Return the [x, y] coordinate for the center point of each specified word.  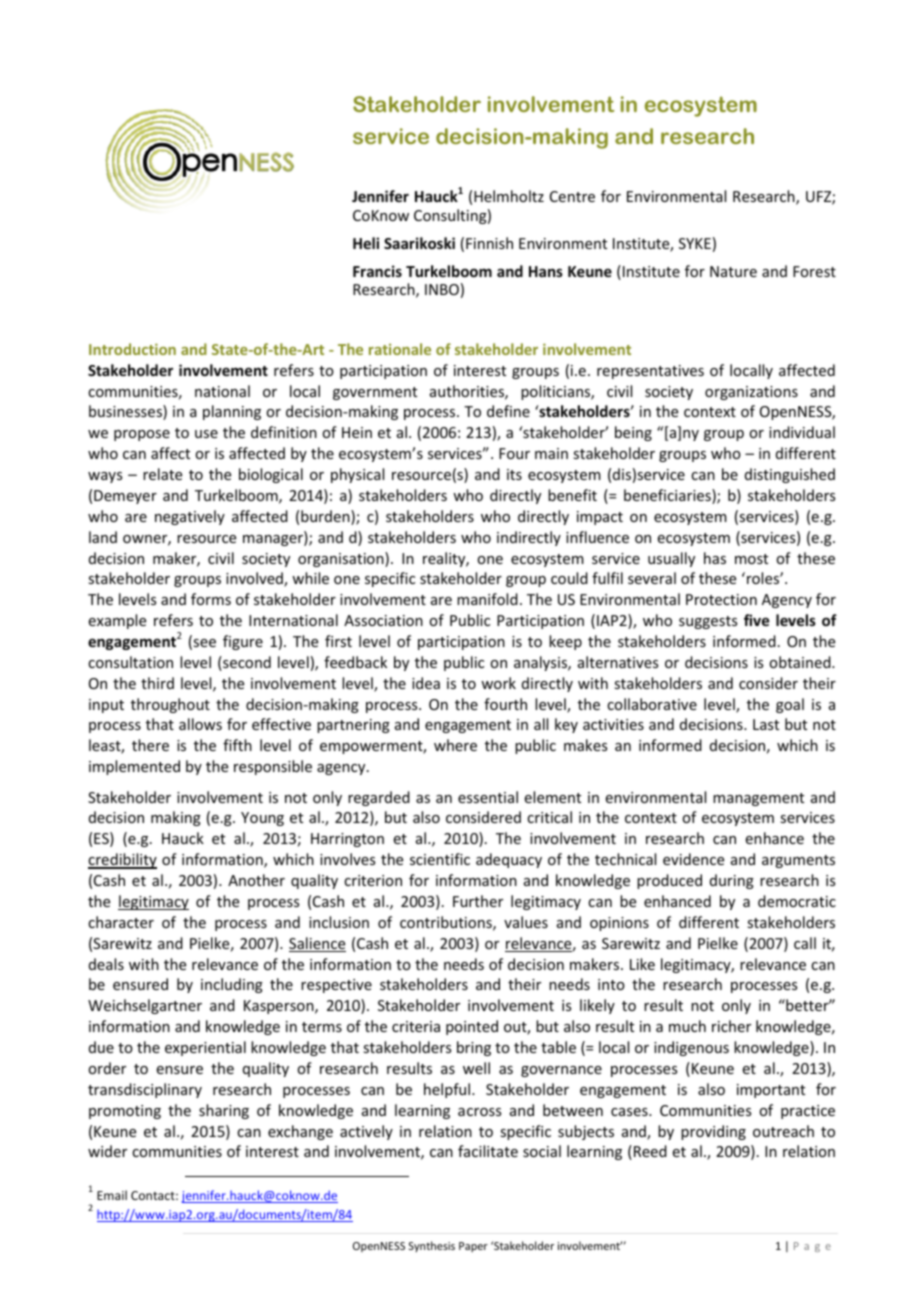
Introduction [132, 349]
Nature [733, 271]
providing [713, 1132]
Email [112, 1195]
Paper [473, 1247]
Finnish [489, 243]
